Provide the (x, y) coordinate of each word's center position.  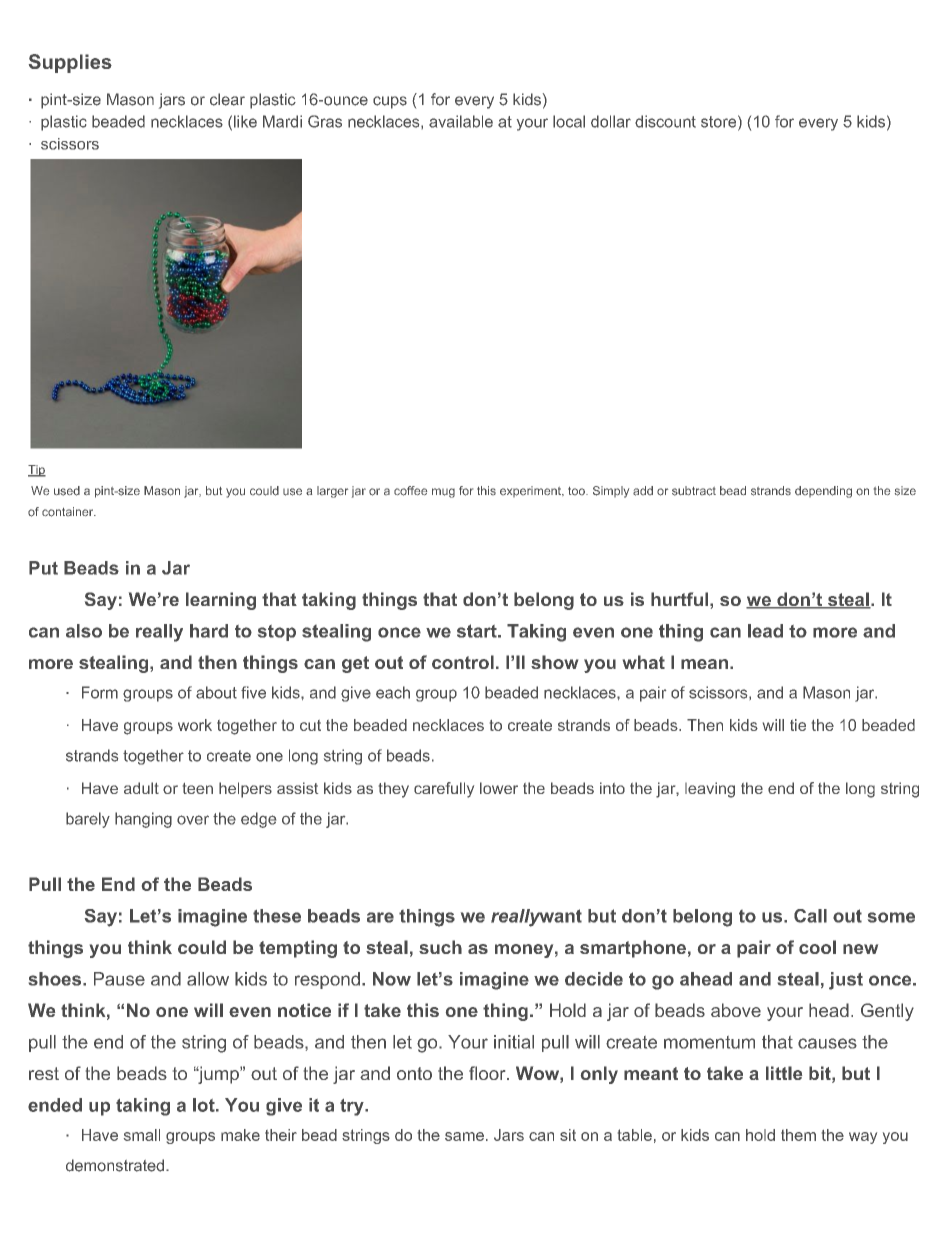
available (461, 121)
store (718, 122)
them (798, 1135)
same (464, 1136)
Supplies (70, 63)
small (142, 1135)
